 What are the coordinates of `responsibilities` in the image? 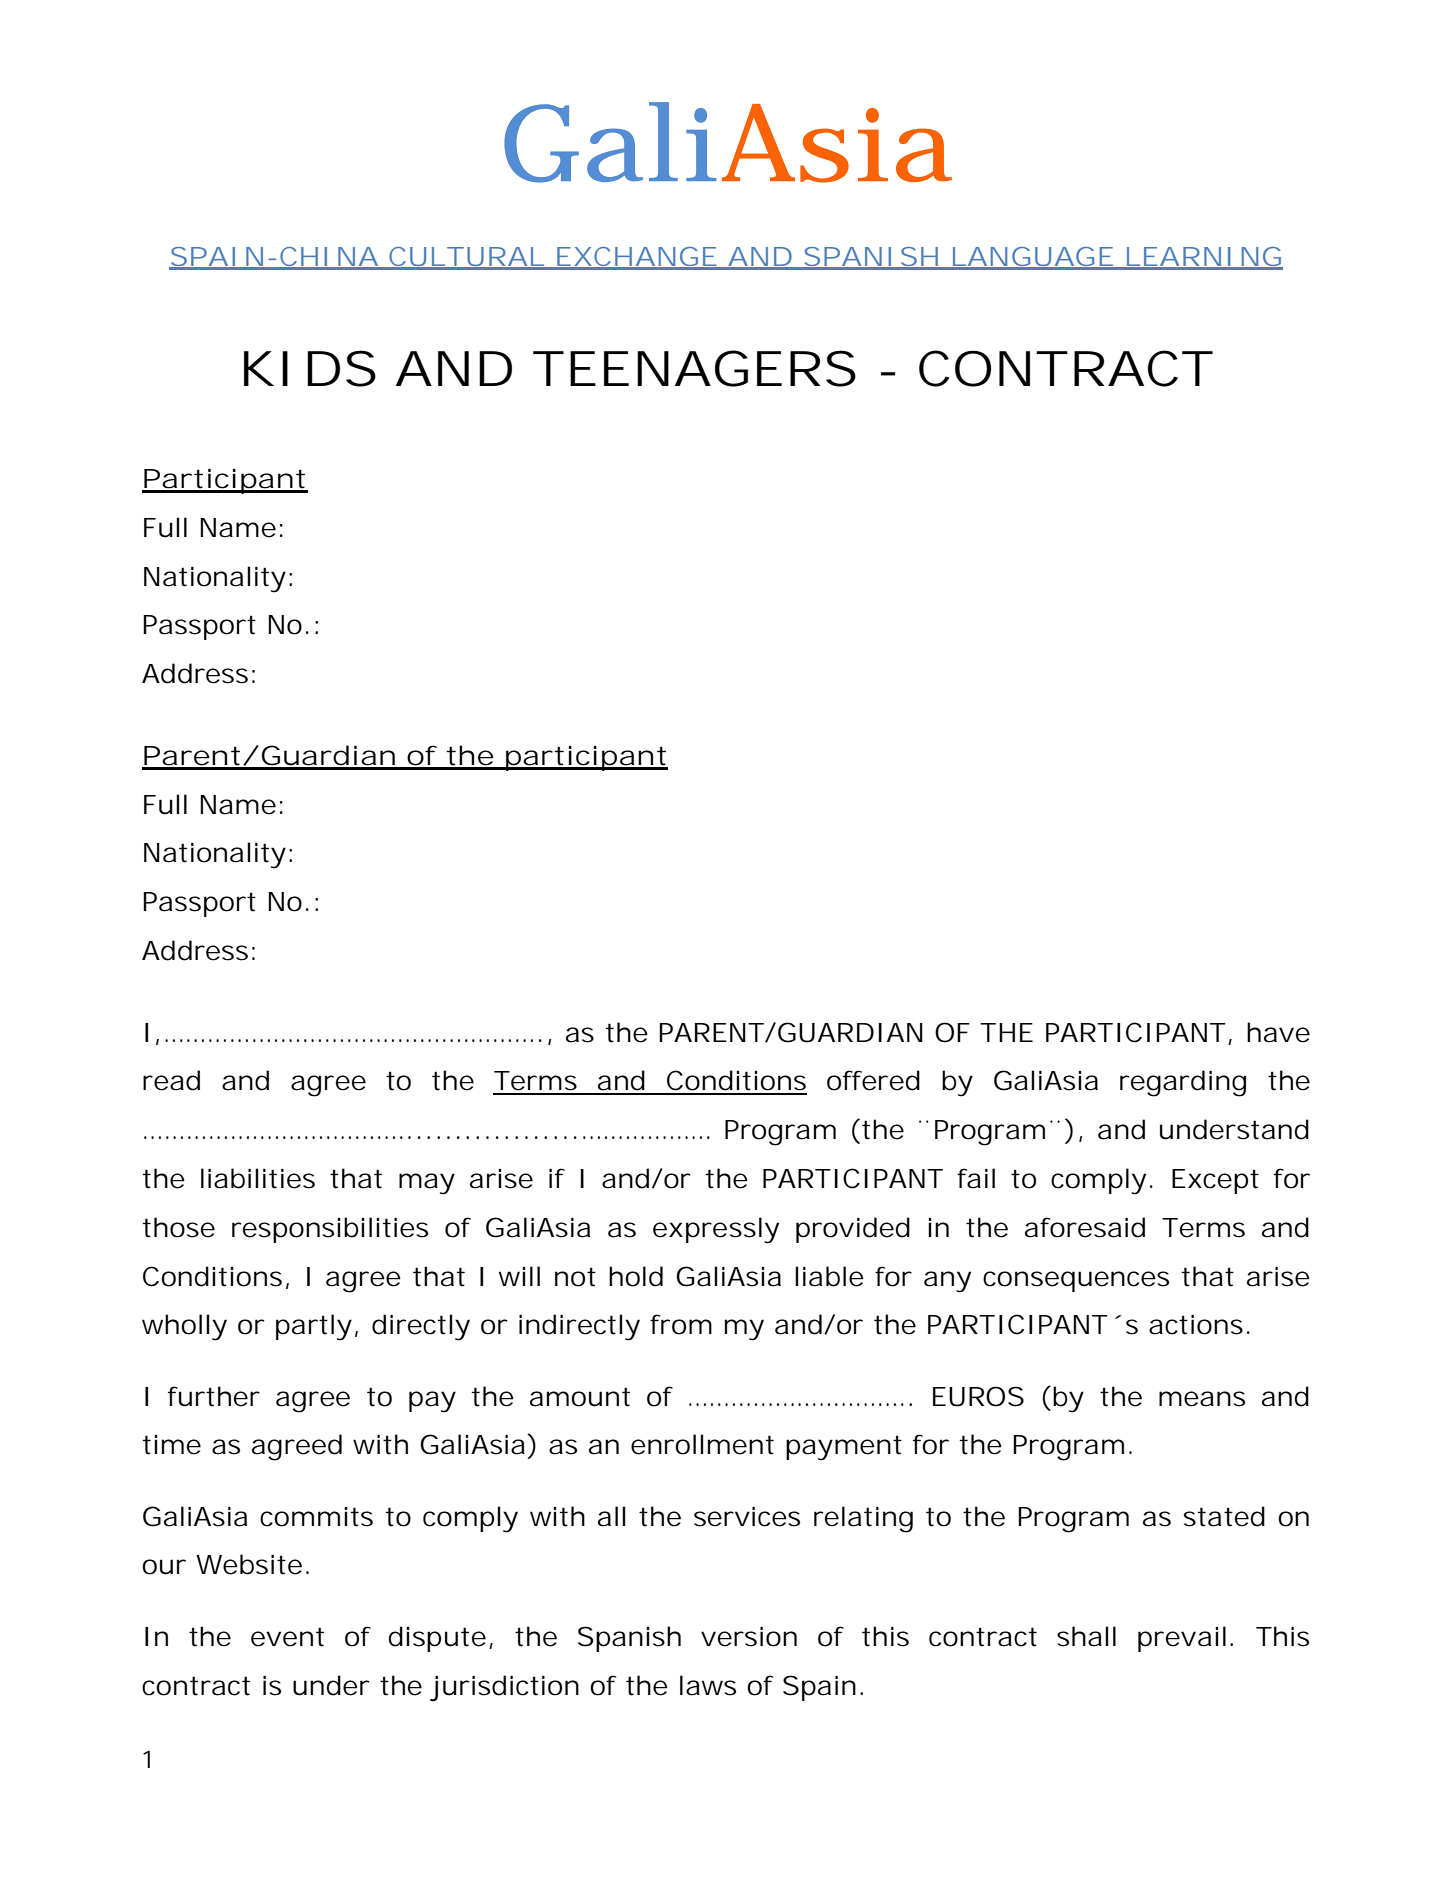 It's located at (330, 1230).
